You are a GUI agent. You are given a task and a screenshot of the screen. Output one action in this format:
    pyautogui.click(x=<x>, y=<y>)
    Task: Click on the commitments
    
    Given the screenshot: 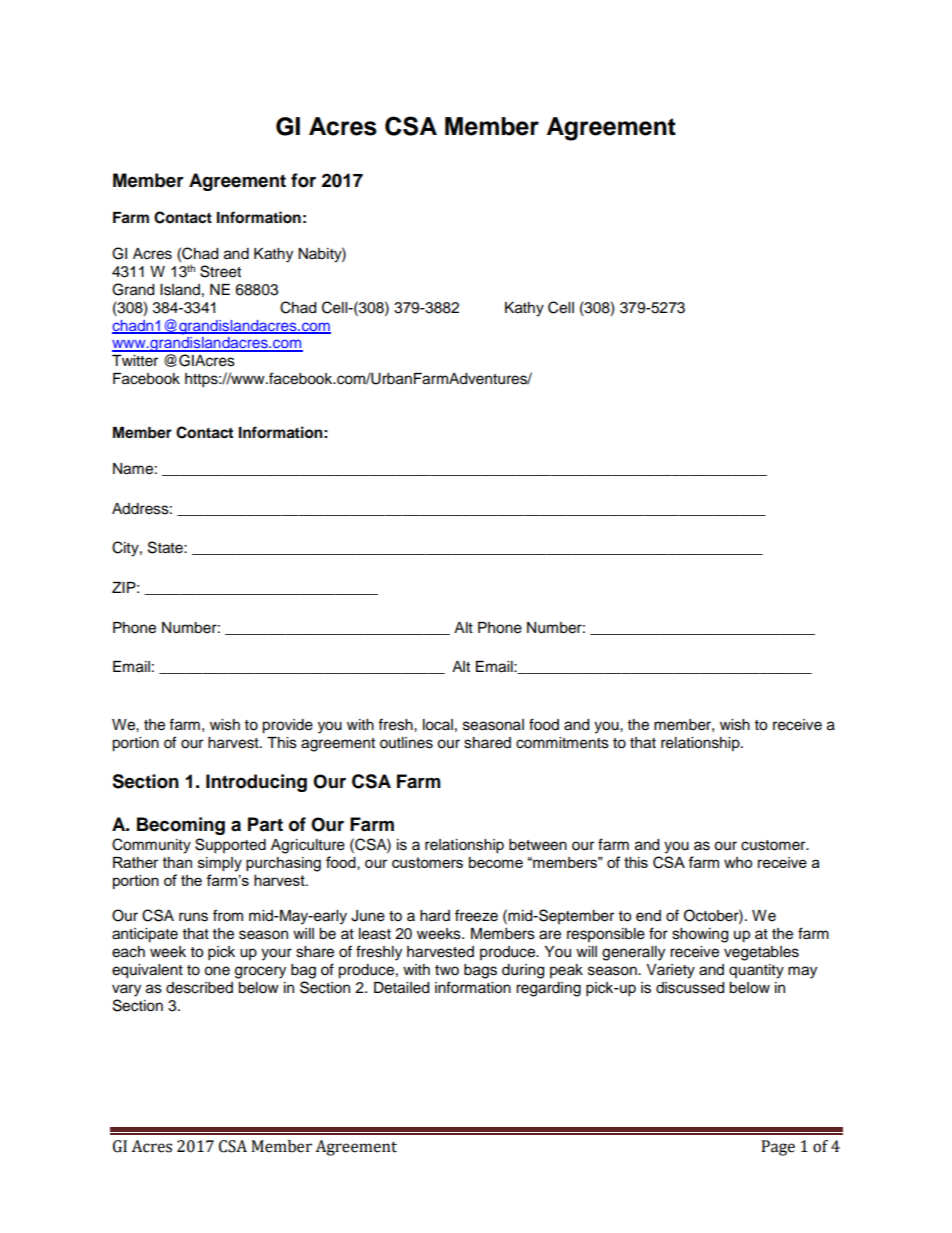 What is the action you would take?
    pyautogui.click(x=562, y=743)
